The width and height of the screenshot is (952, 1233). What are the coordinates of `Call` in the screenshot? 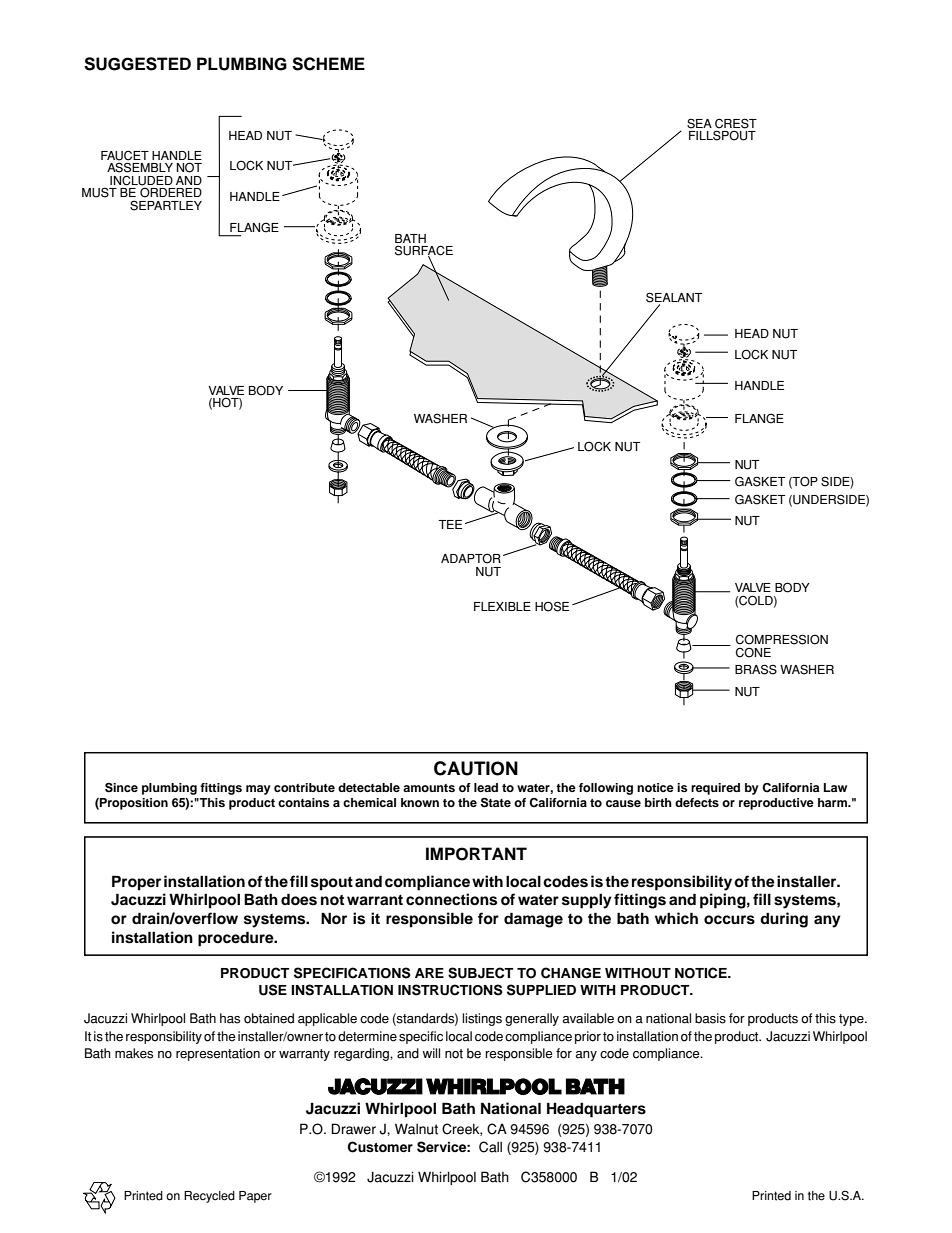 It's located at (490, 1147).
